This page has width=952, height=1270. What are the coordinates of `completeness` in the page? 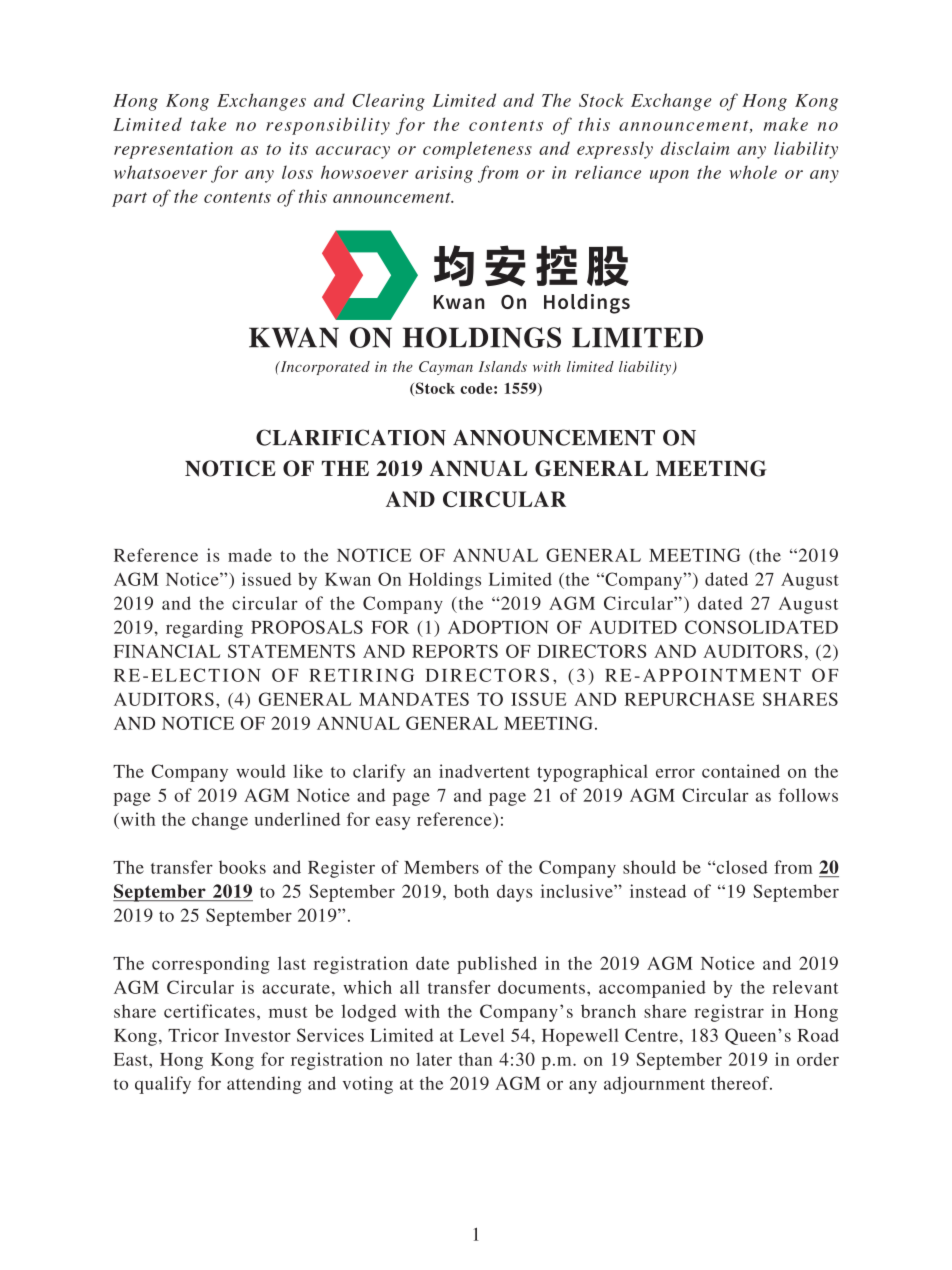 It's located at (477, 150).
